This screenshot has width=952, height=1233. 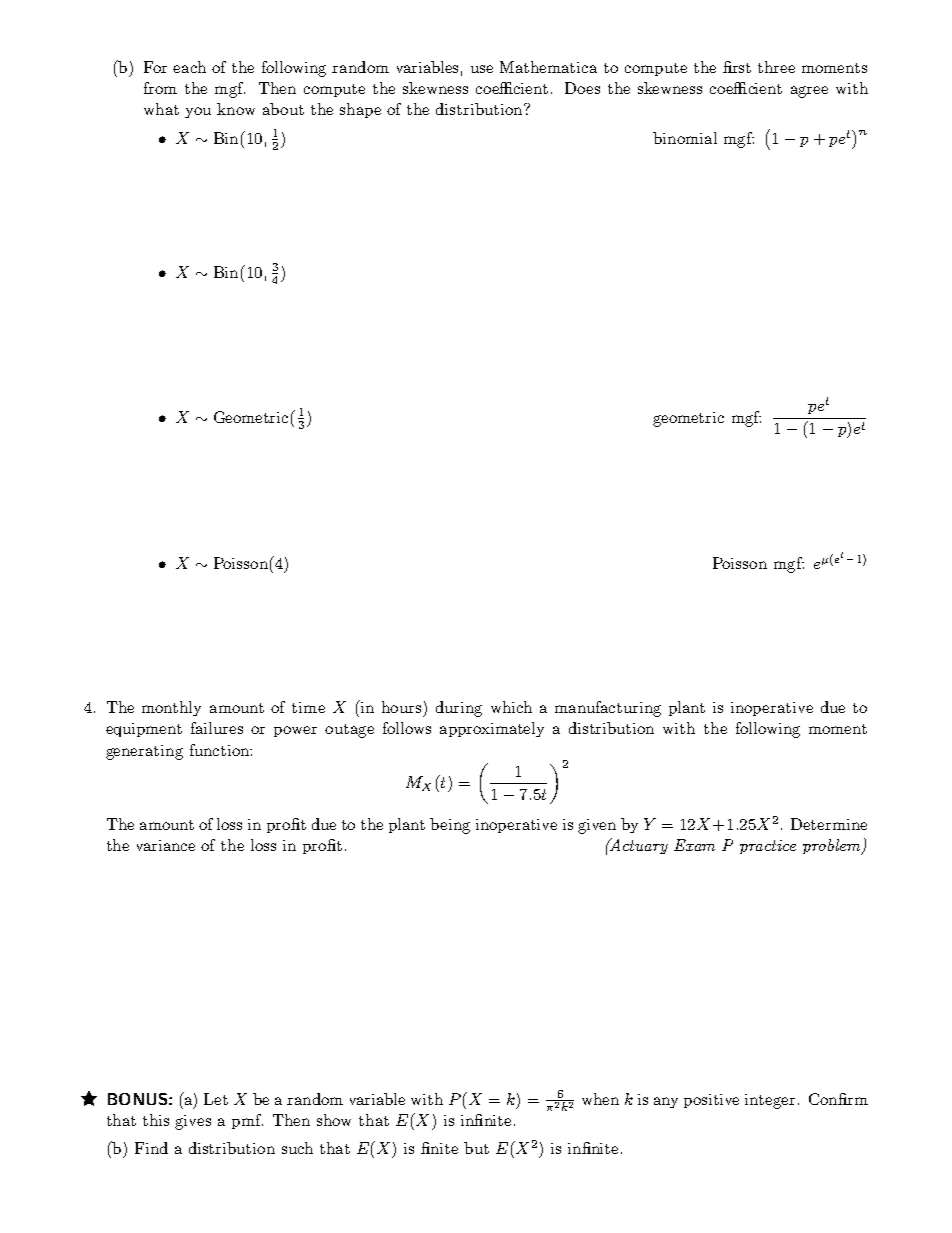 I want to click on three, so click(x=776, y=67).
